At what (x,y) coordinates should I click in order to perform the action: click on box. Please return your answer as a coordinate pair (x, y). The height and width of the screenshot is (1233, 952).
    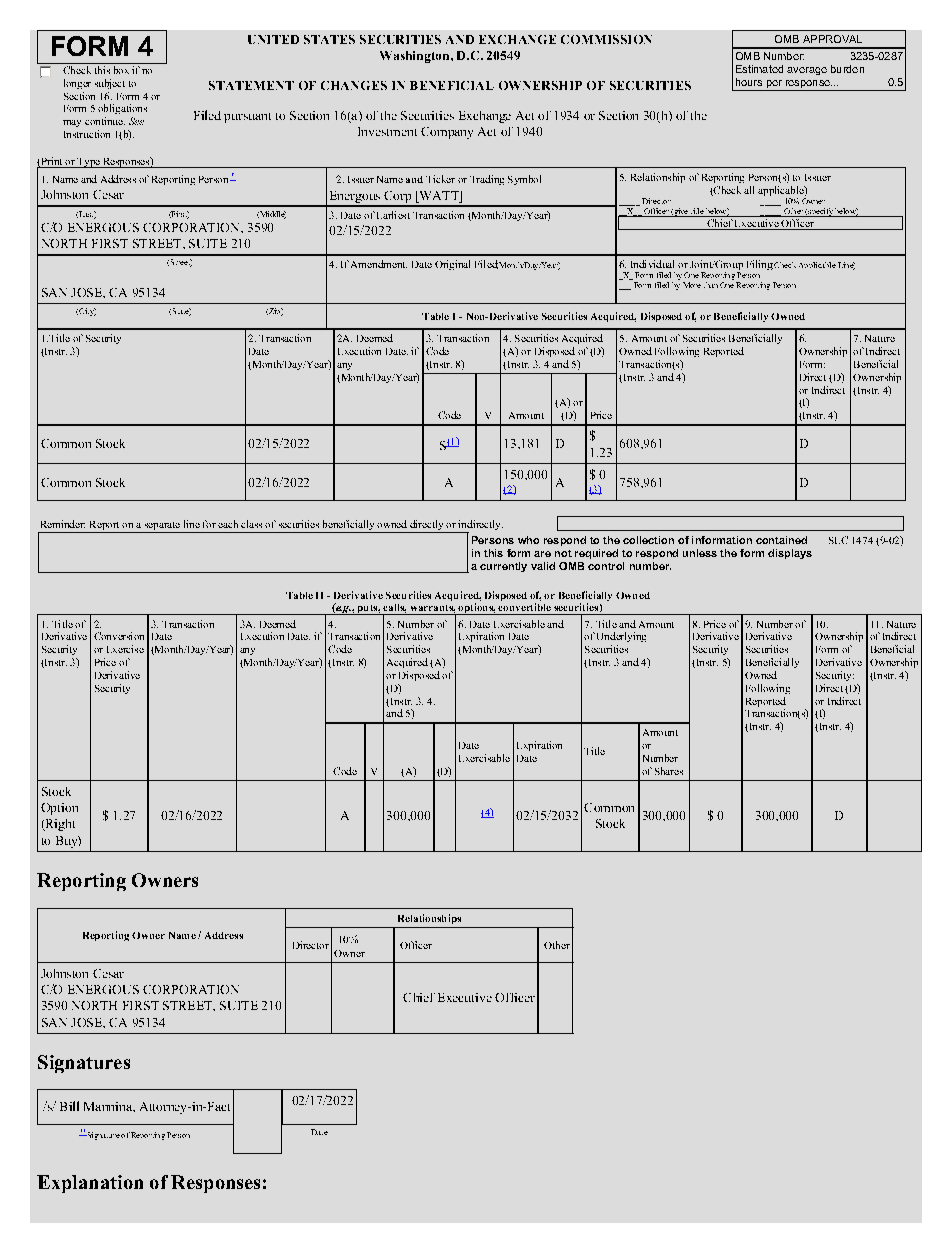
    Looking at the image, I should click on (121, 70).
